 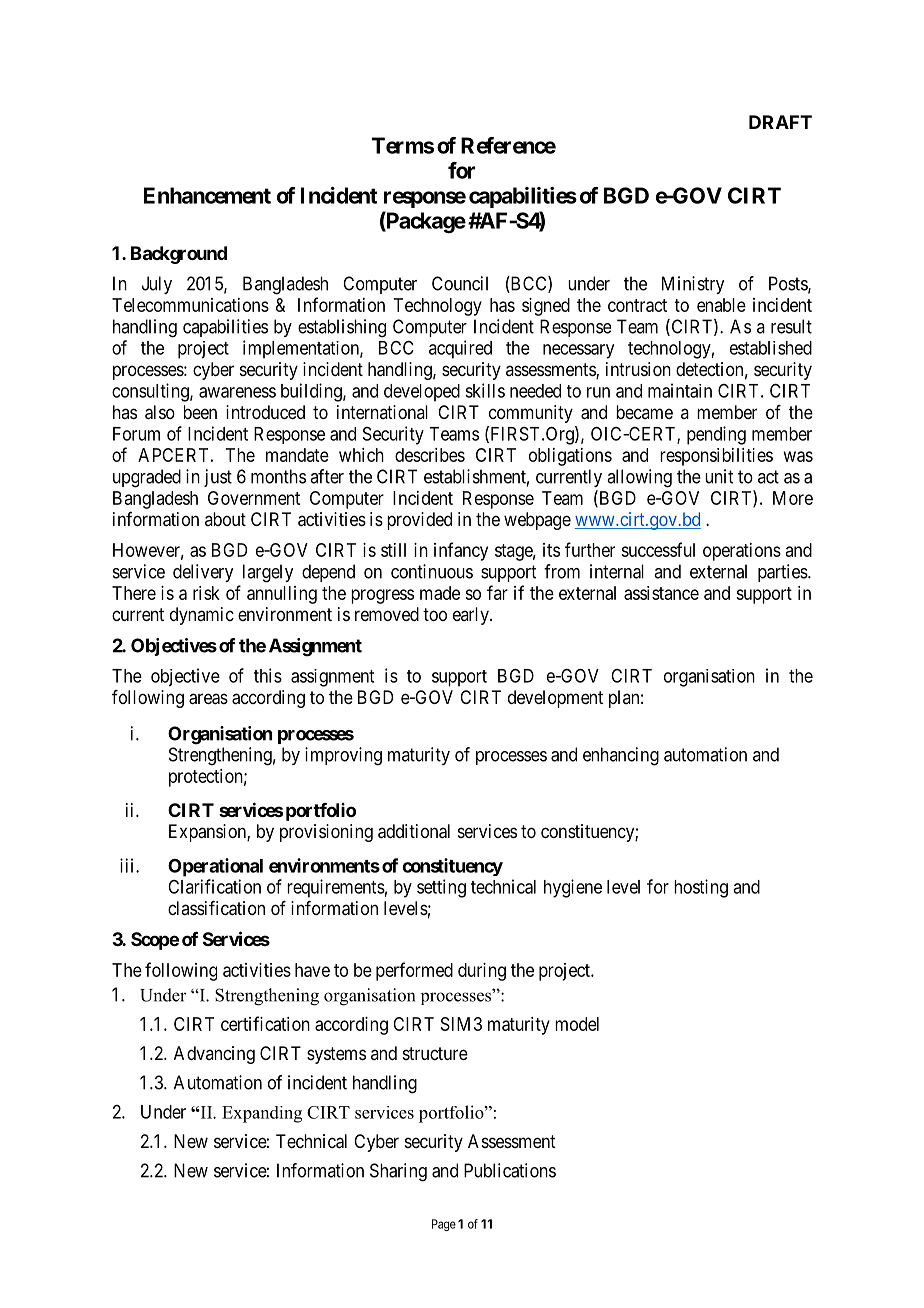 I want to click on just, so click(x=218, y=478).
